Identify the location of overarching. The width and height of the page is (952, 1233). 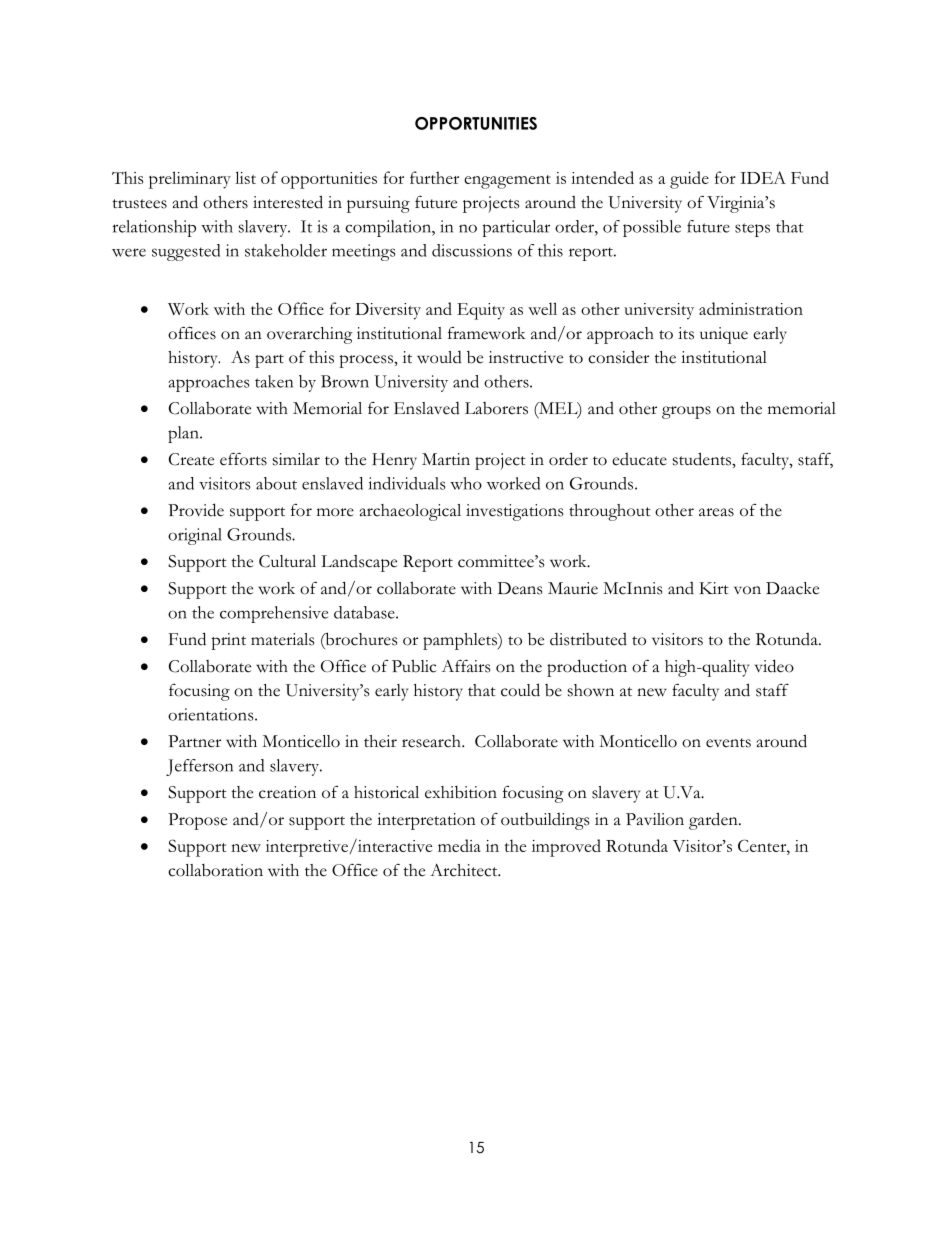
(310, 335).
